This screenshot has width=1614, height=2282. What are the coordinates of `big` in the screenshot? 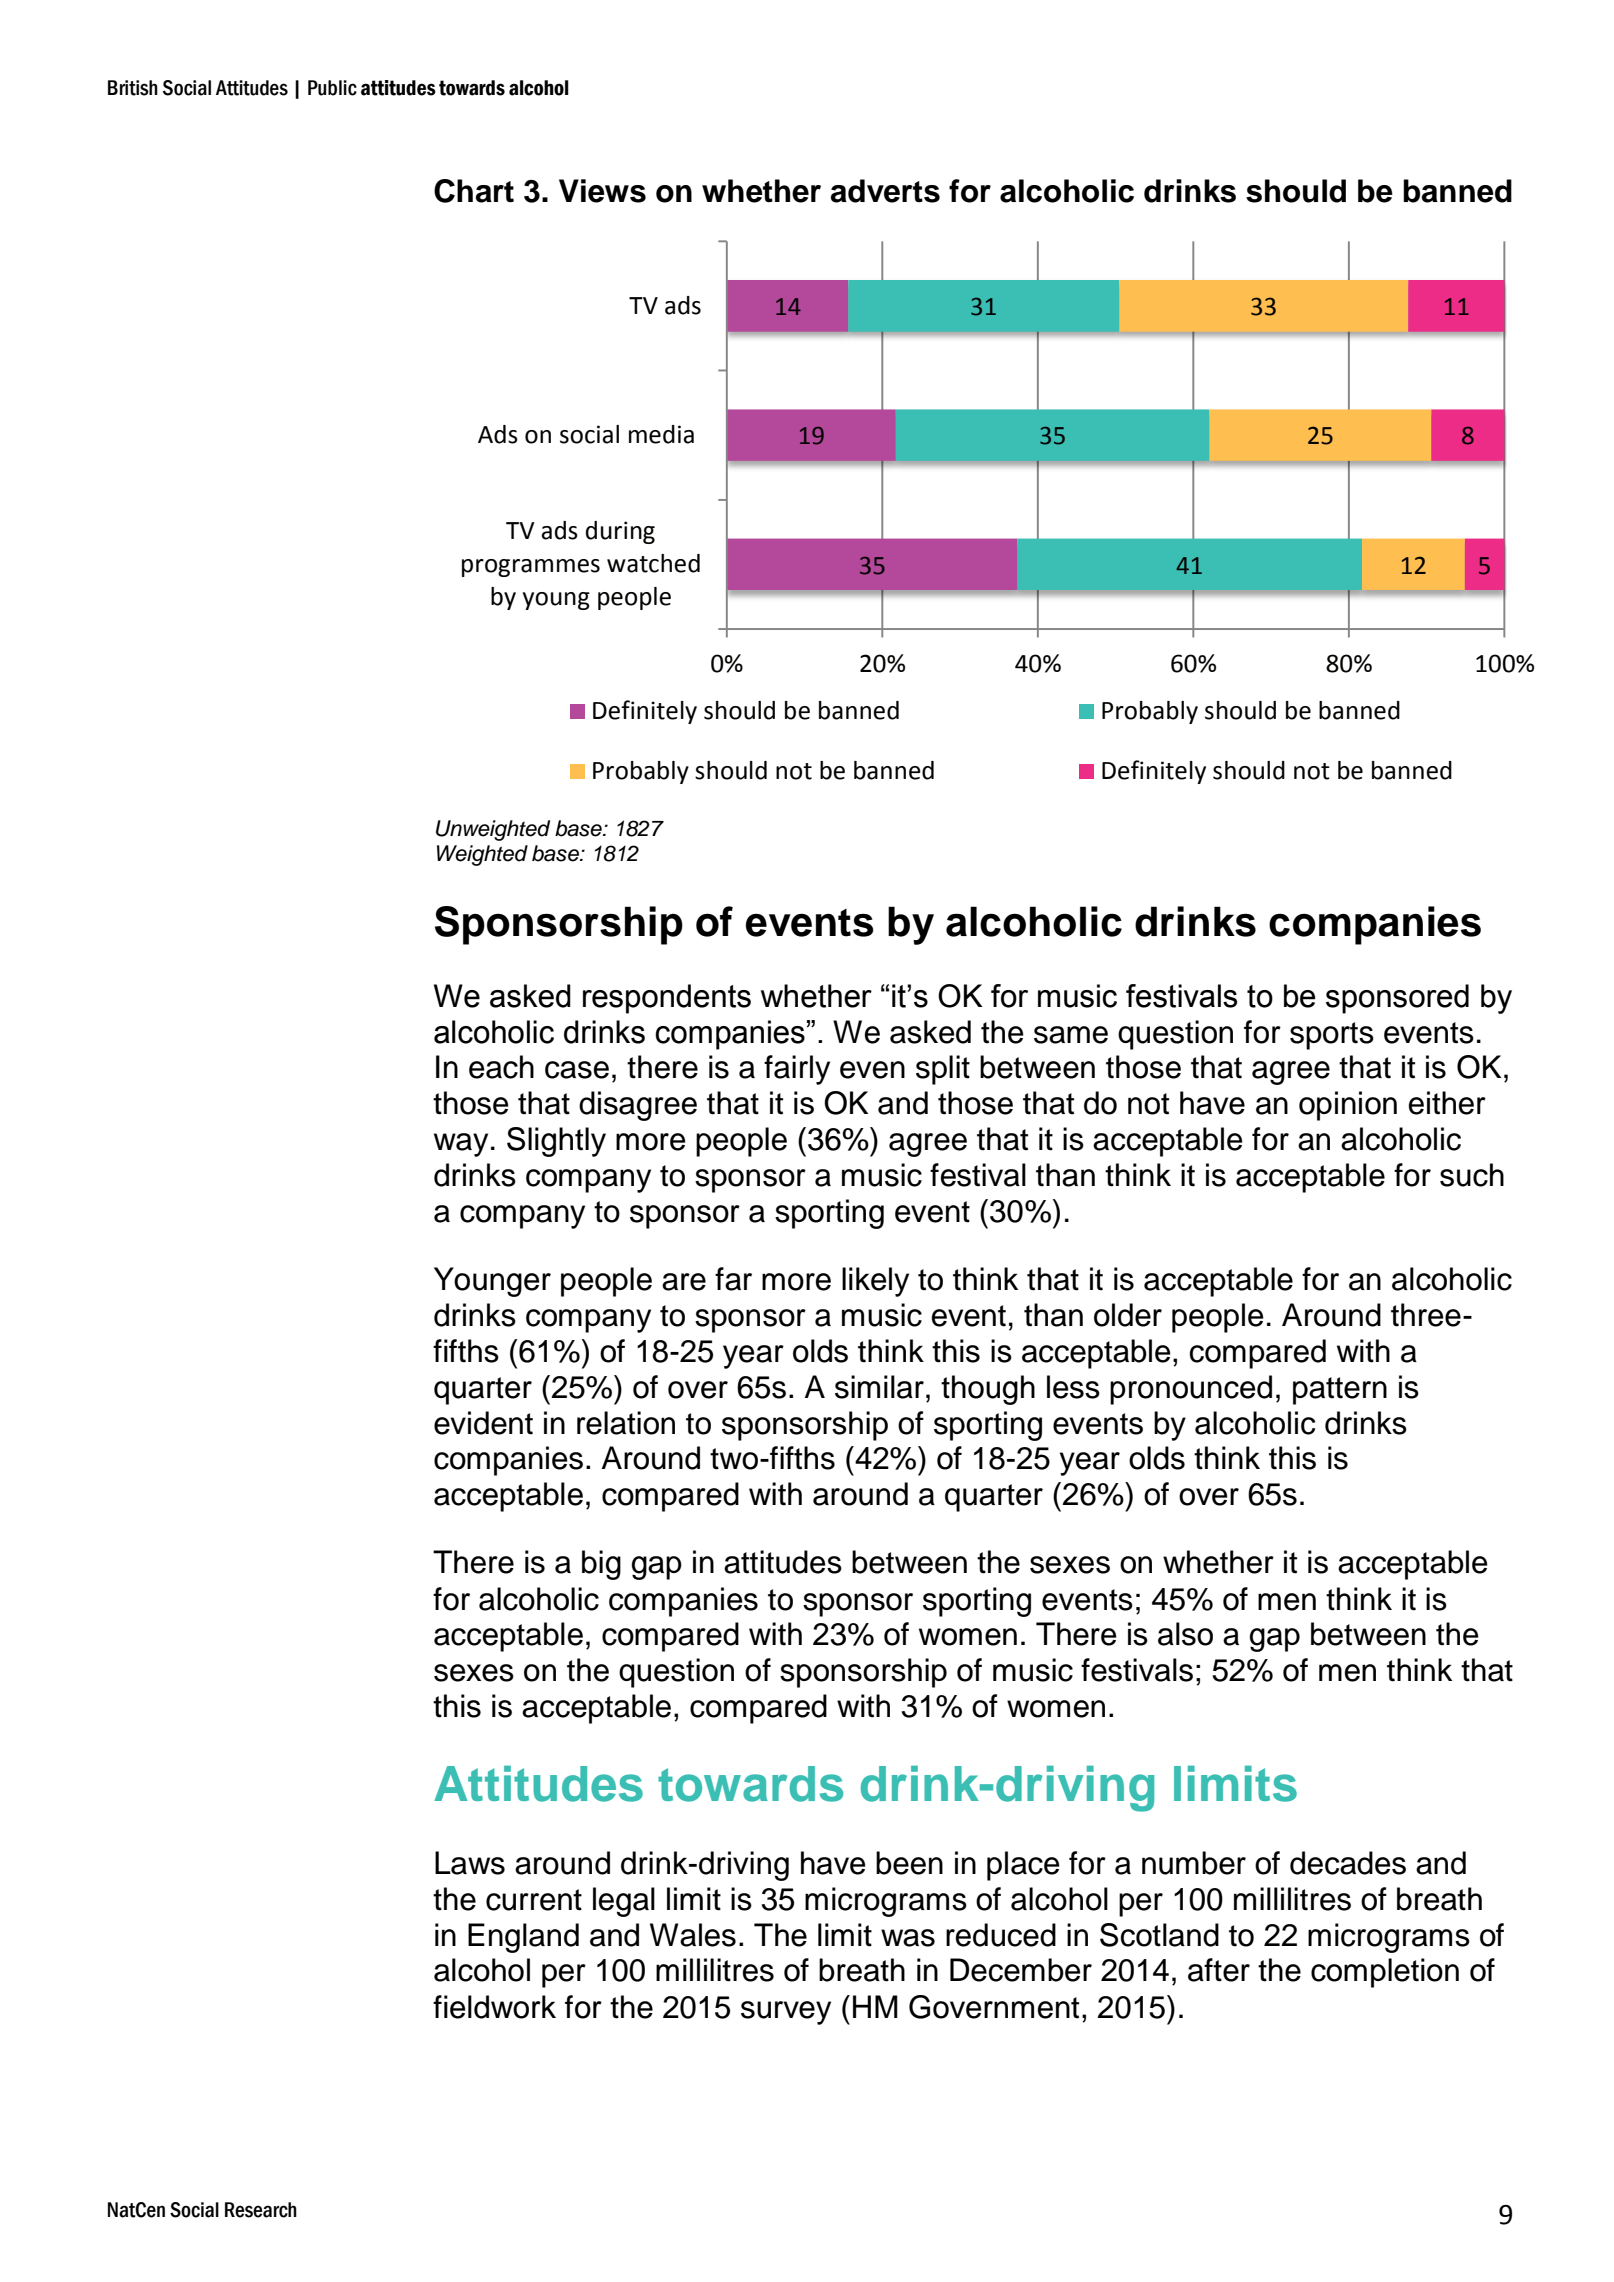 It's located at (601, 1565).
